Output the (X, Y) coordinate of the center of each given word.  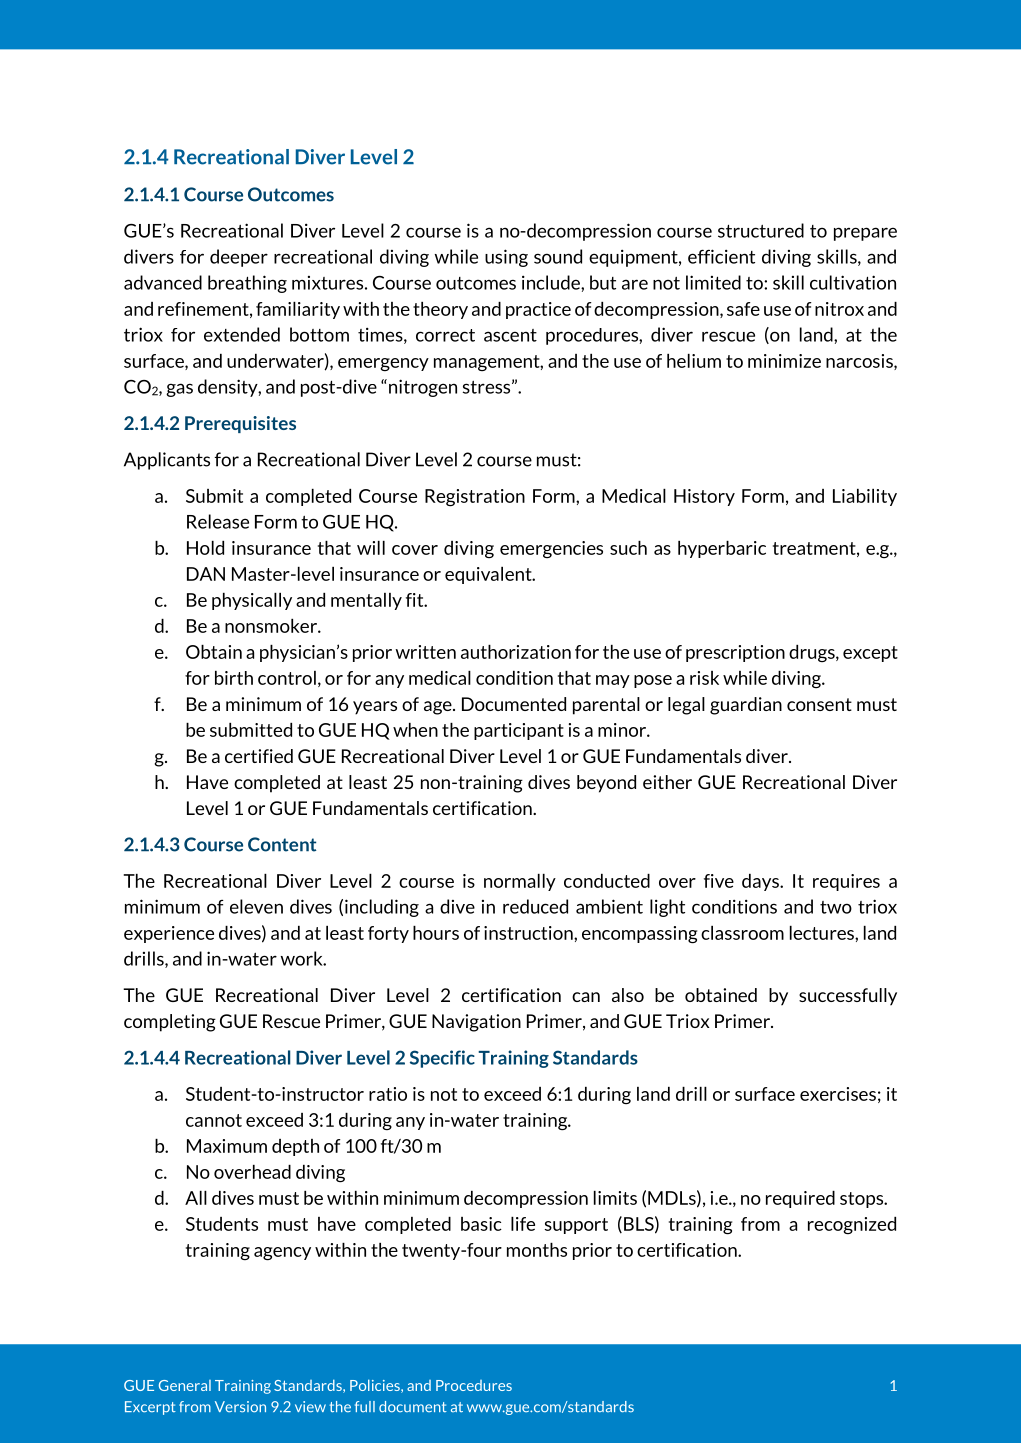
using (506, 258)
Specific (442, 1059)
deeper (239, 258)
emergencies (551, 549)
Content (282, 844)
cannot (214, 1120)
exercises (838, 1094)
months (537, 1250)
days (761, 882)
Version (240, 1407)
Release (218, 521)
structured (761, 230)
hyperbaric (722, 549)
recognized (852, 1225)
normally (520, 882)
